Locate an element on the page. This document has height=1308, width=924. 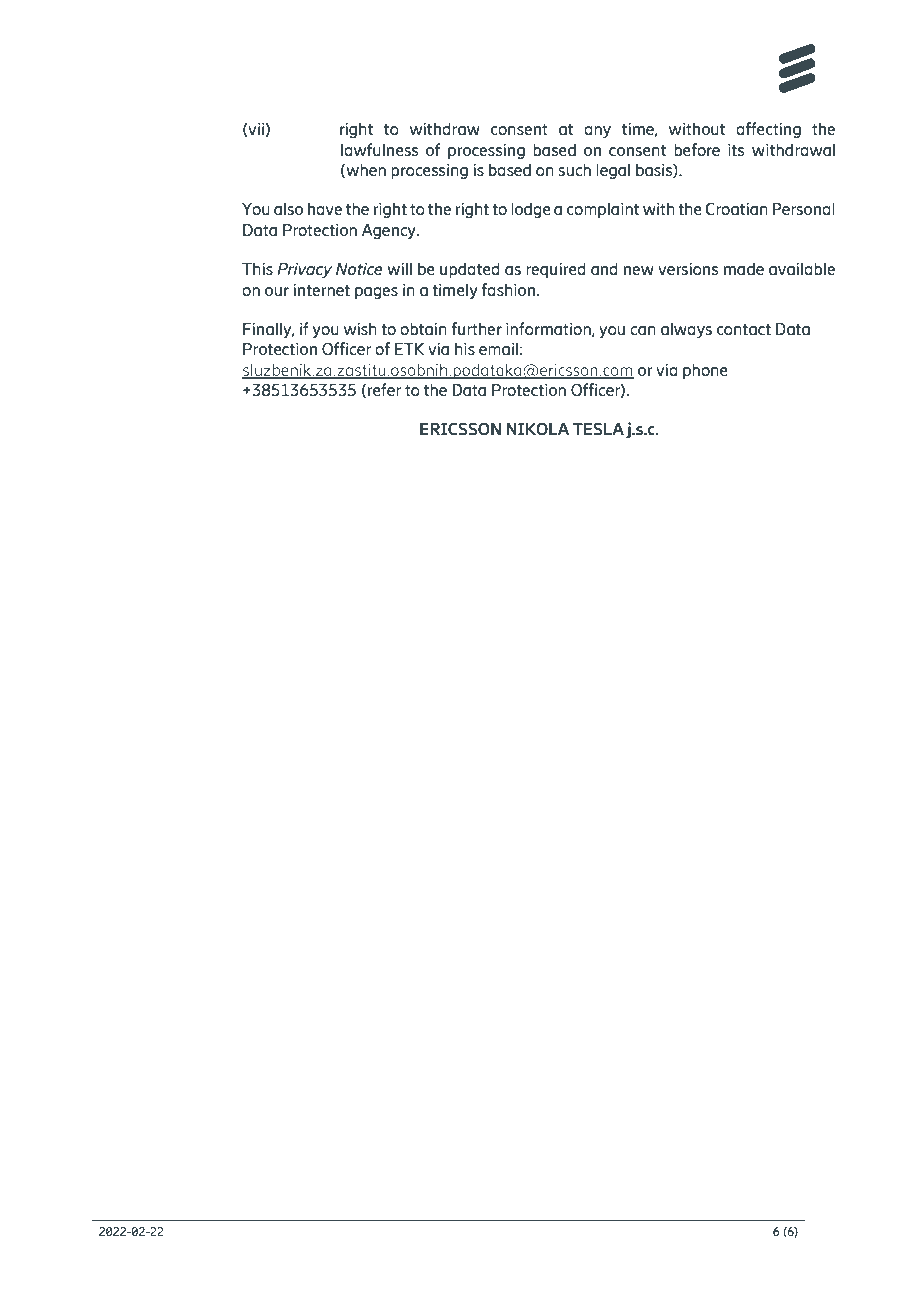
its is located at coordinates (736, 149).
